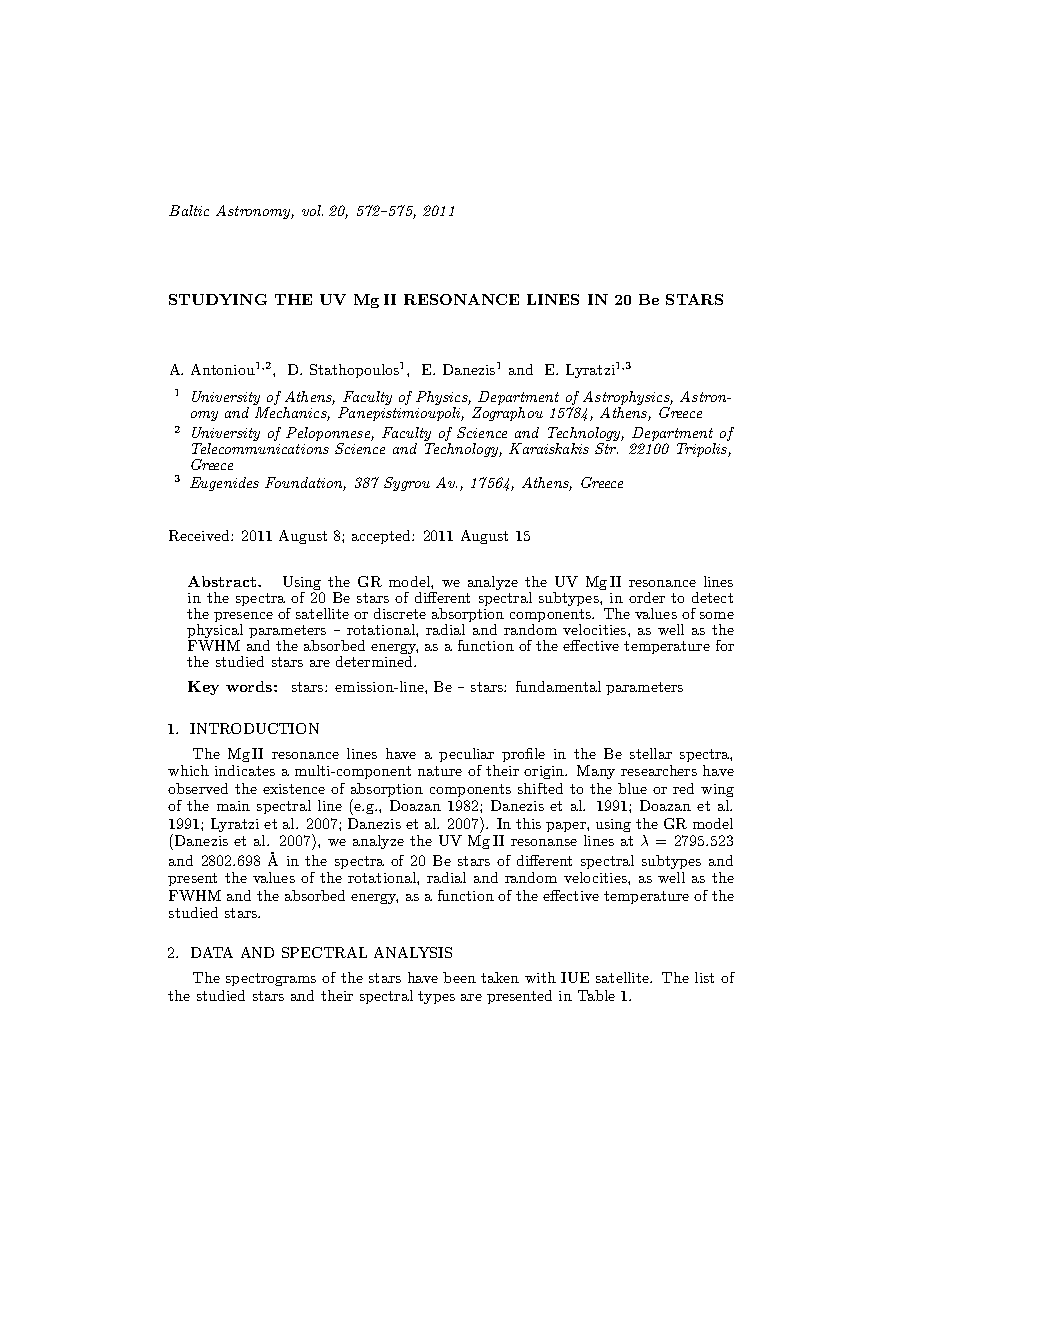 The height and width of the screenshot is (1343, 1038). Describe the element at coordinates (218, 299) in the screenshot. I see `STUDYING` at that location.
